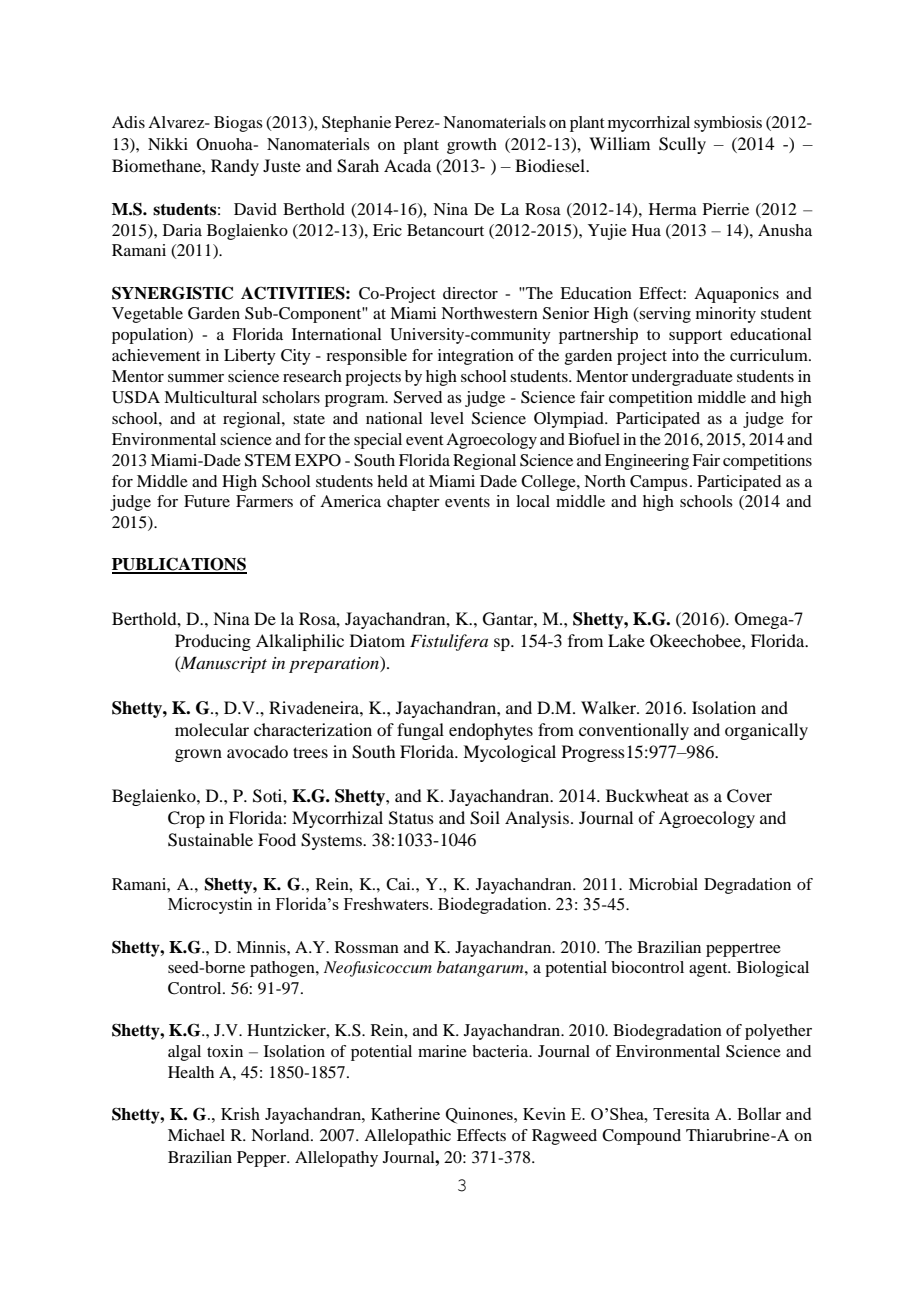  Describe the element at coordinates (210, 397) in the screenshot. I see `Multicultural` at that location.
